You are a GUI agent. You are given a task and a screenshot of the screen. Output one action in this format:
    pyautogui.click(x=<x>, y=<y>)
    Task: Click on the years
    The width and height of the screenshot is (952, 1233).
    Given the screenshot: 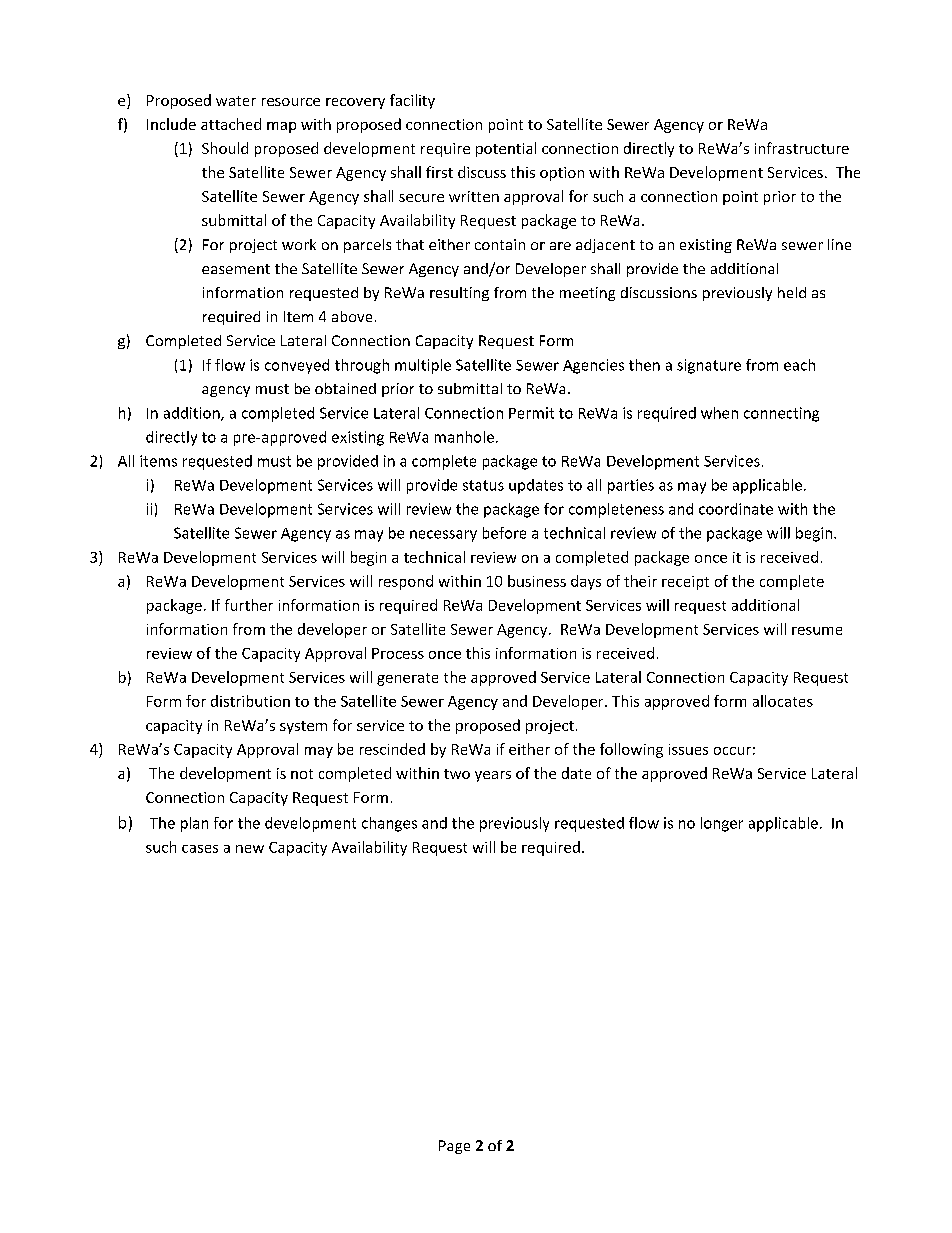 What is the action you would take?
    pyautogui.click(x=493, y=776)
